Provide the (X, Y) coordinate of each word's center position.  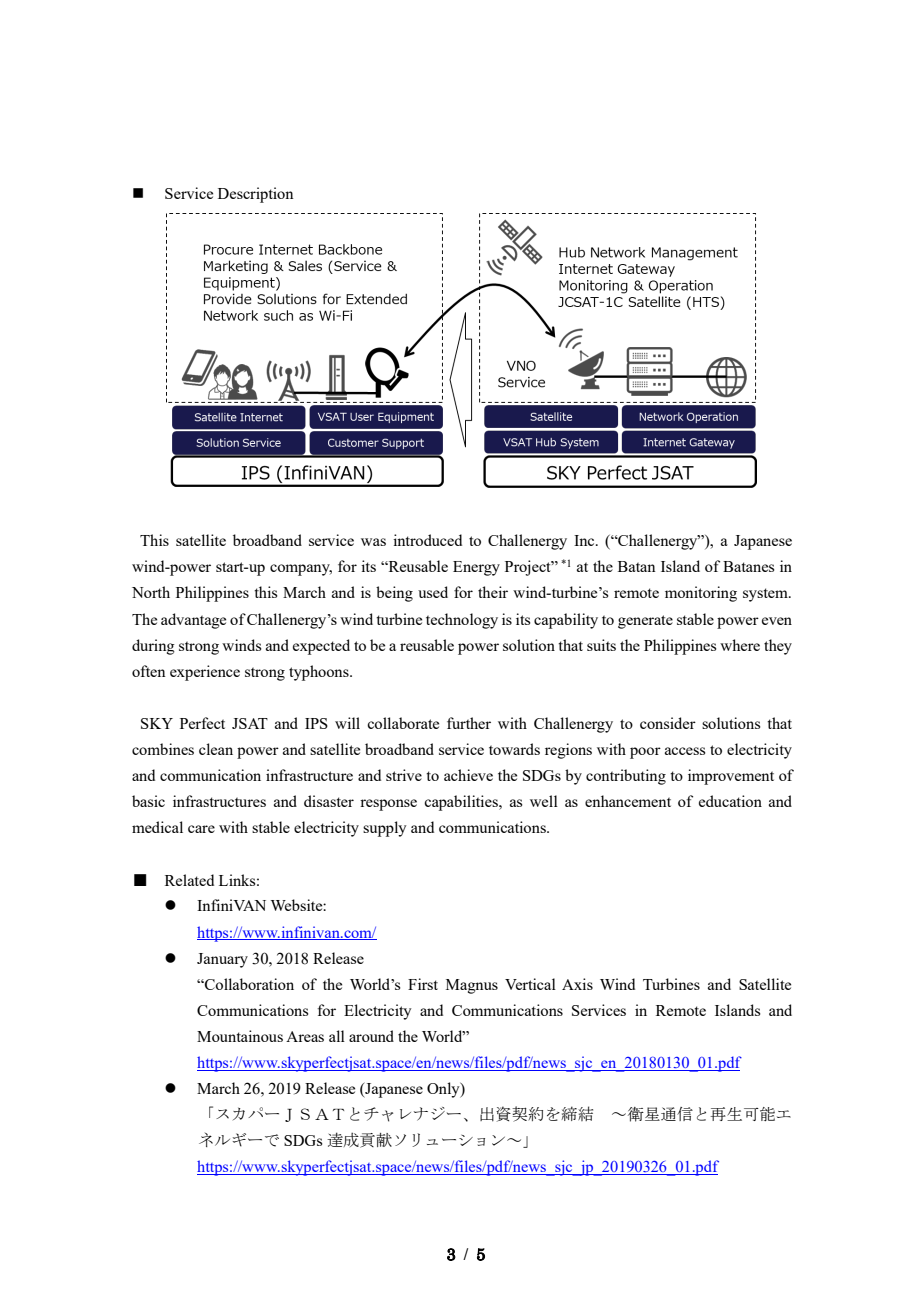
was (373, 542)
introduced (427, 540)
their (493, 592)
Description (256, 195)
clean (216, 749)
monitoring (701, 594)
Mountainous (240, 1036)
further (469, 723)
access (685, 751)
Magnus (472, 986)
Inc (585, 540)
